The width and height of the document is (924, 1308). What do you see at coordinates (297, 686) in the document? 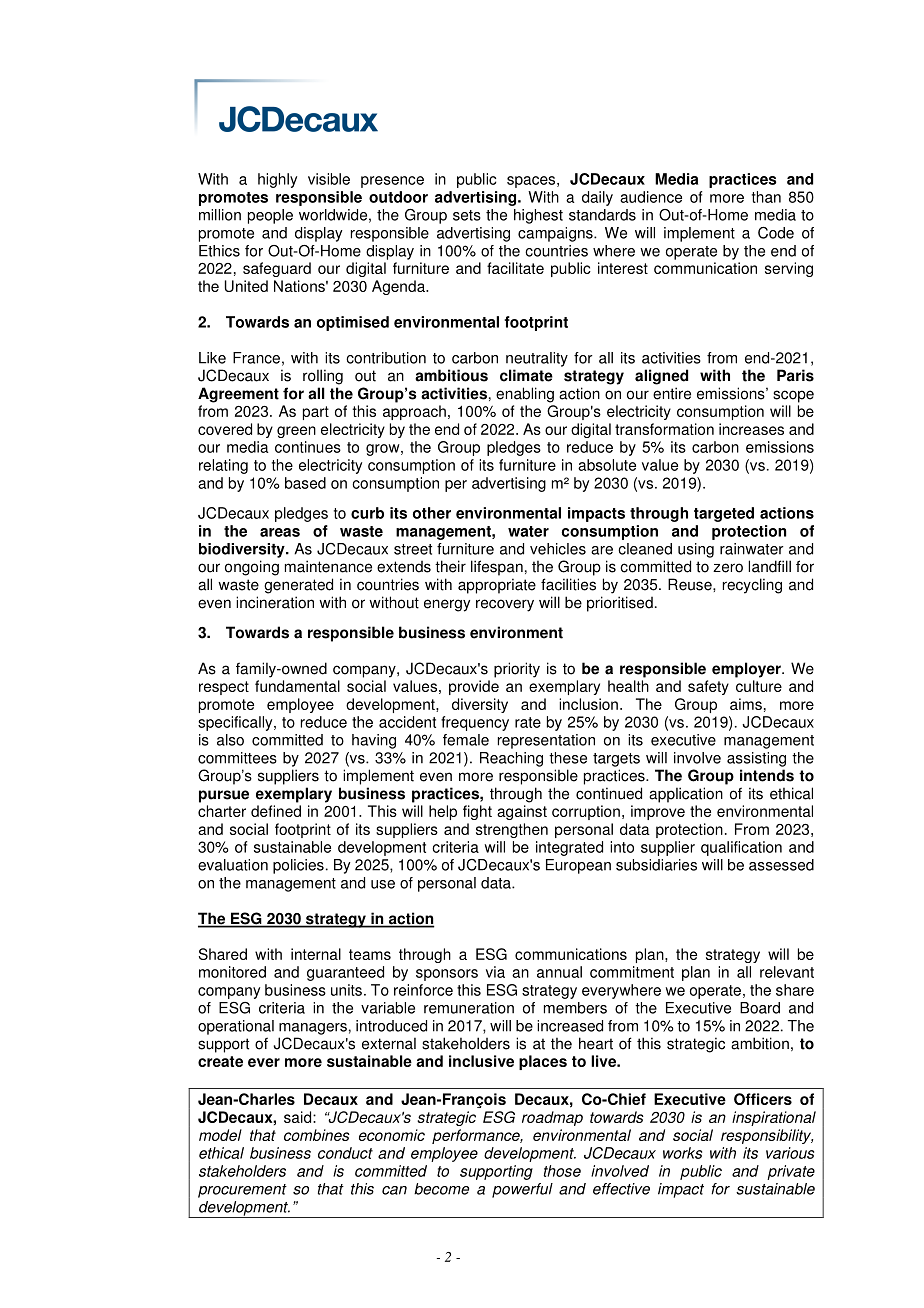
I see `fundamental` at bounding box center [297, 686].
